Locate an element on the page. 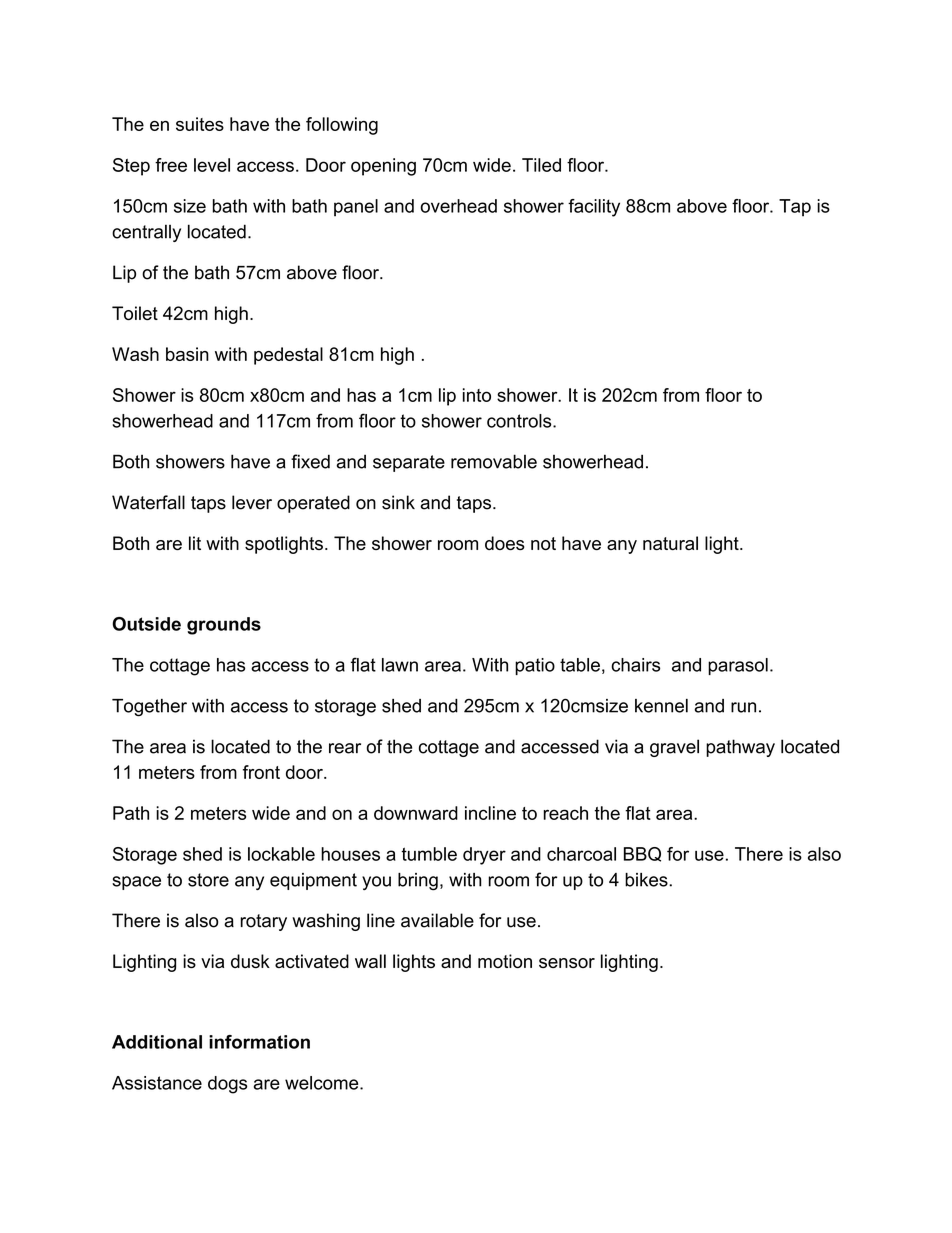 The width and height of the page is (952, 1233). dogs is located at coordinates (227, 1085).
